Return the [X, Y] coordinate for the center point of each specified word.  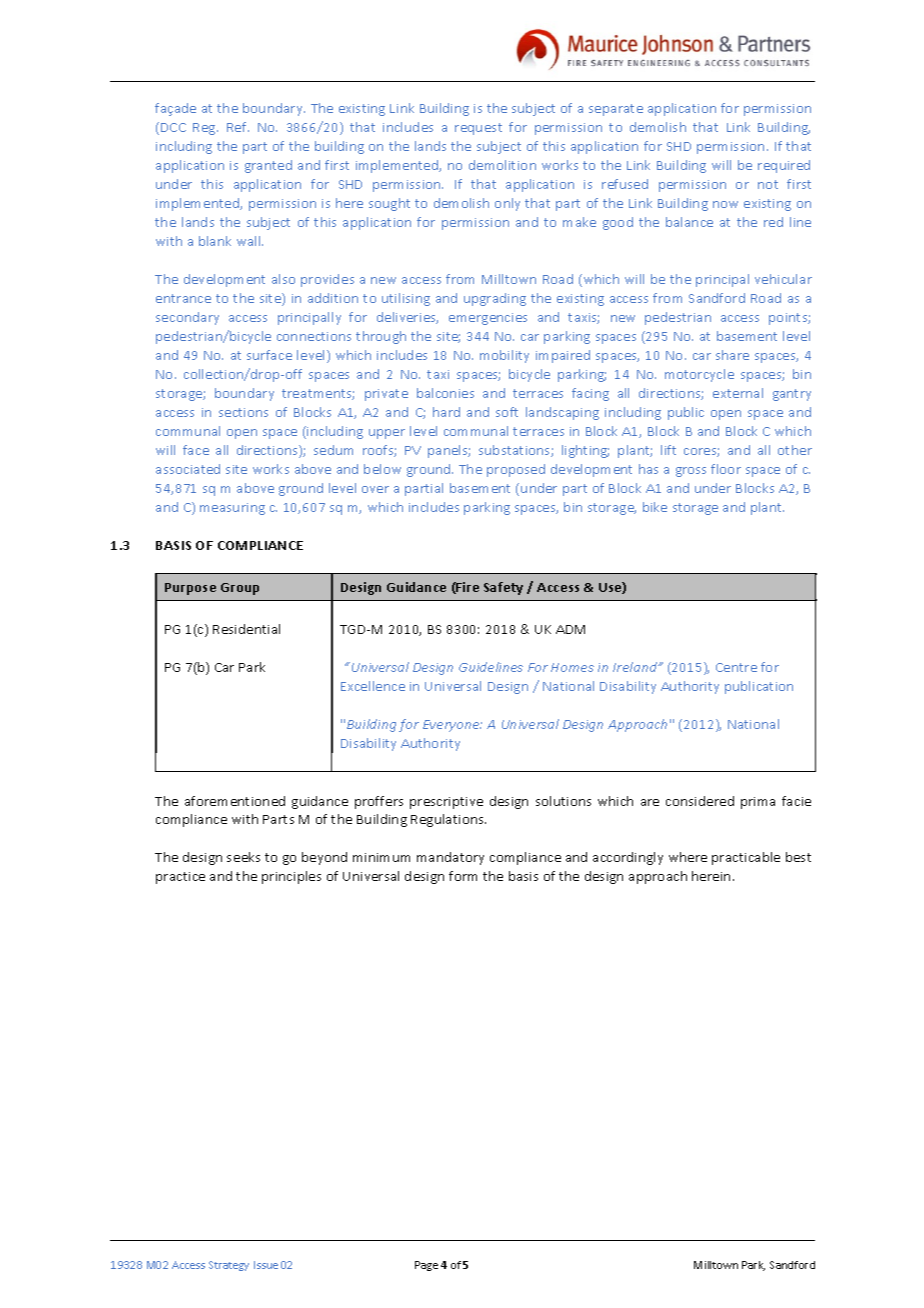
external [738, 393]
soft [507, 412]
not [768, 184]
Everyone [452, 726]
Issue [266, 1265]
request [478, 129]
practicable [746, 858]
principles [291, 877]
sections [243, 412]
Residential [246, 629]
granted [268, 166]
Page [426, 1266]
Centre [736, 667]
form [463, 876]
